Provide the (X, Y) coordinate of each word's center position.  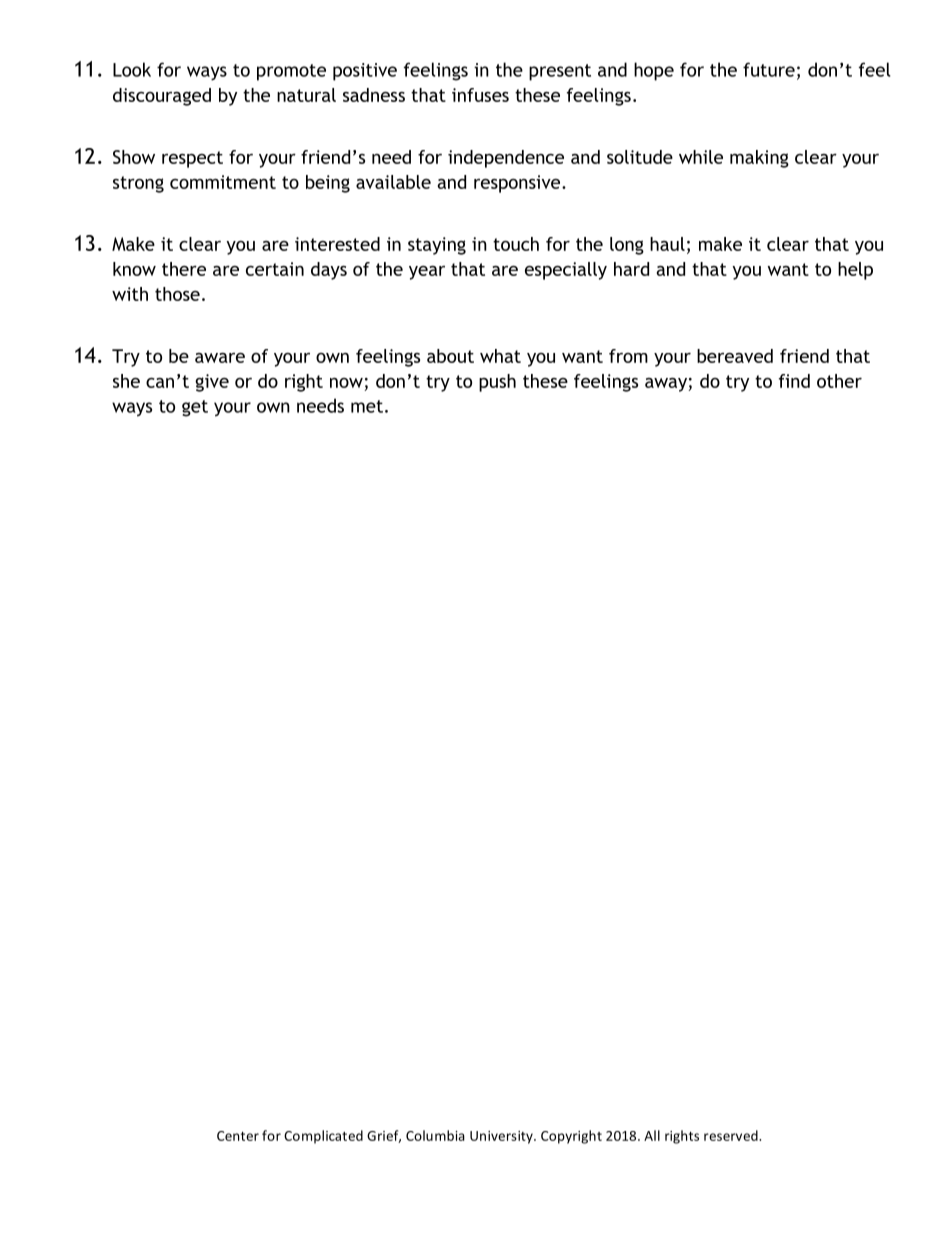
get (195, 408)
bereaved (735, 356)
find (794, 381)
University (502, 1137)
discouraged (162, 97)
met (367, 406)
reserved (732, 1135)
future (769, 69)
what (500, 356)
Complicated (323, 1137)
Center (238, 1136)
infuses (480, 95)
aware (220, 358)
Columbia (435, 1135)
